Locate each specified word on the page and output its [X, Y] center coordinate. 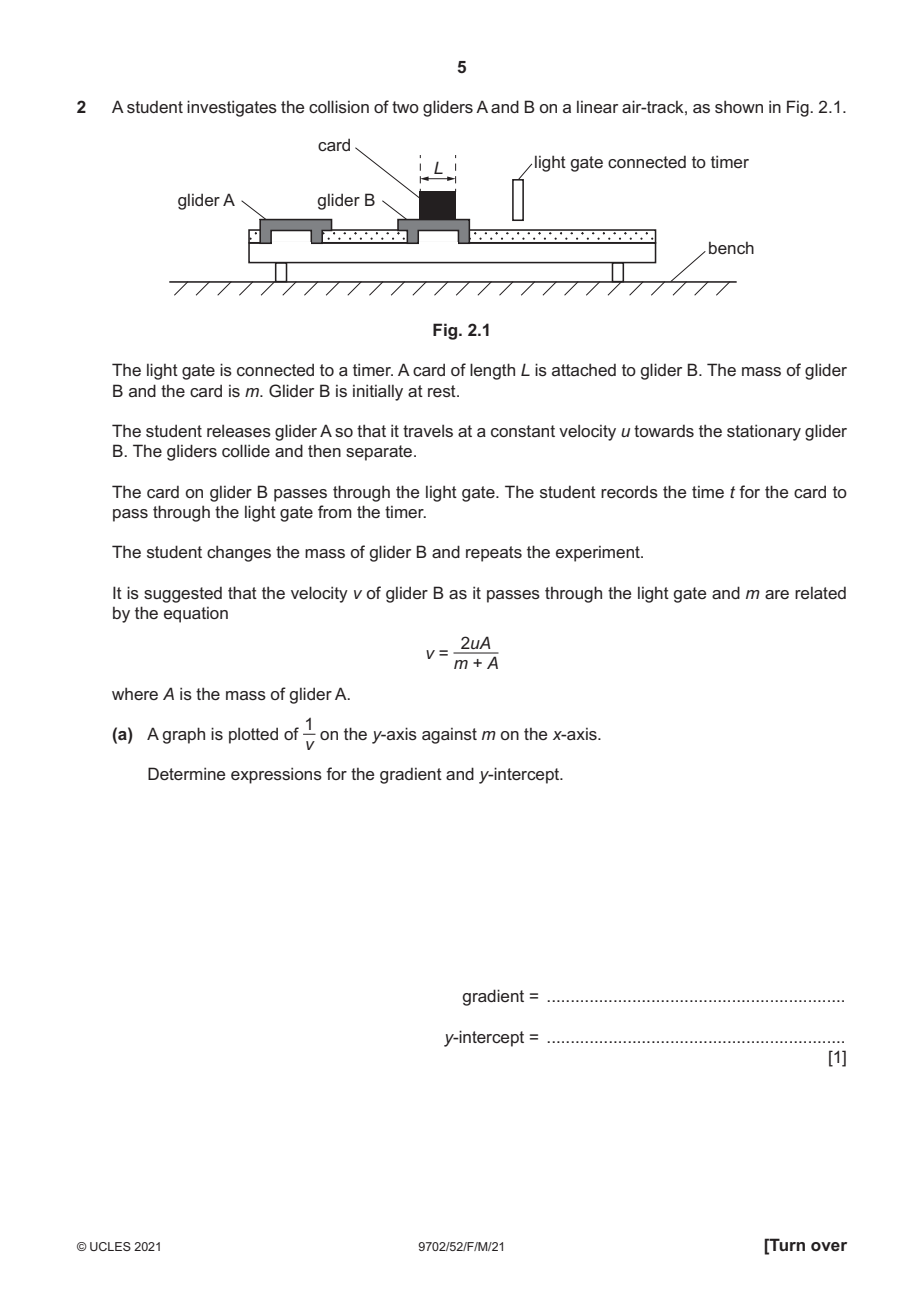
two [405, 107]
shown [739, 106]
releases [239, 430]
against [449, 736]
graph [183, 735]
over [829, 1246]
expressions [276, 775]
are [777, 594]
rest [443, 391]
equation [196, 615]
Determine [186, 773]
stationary [764, 432]
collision [339, 106]
